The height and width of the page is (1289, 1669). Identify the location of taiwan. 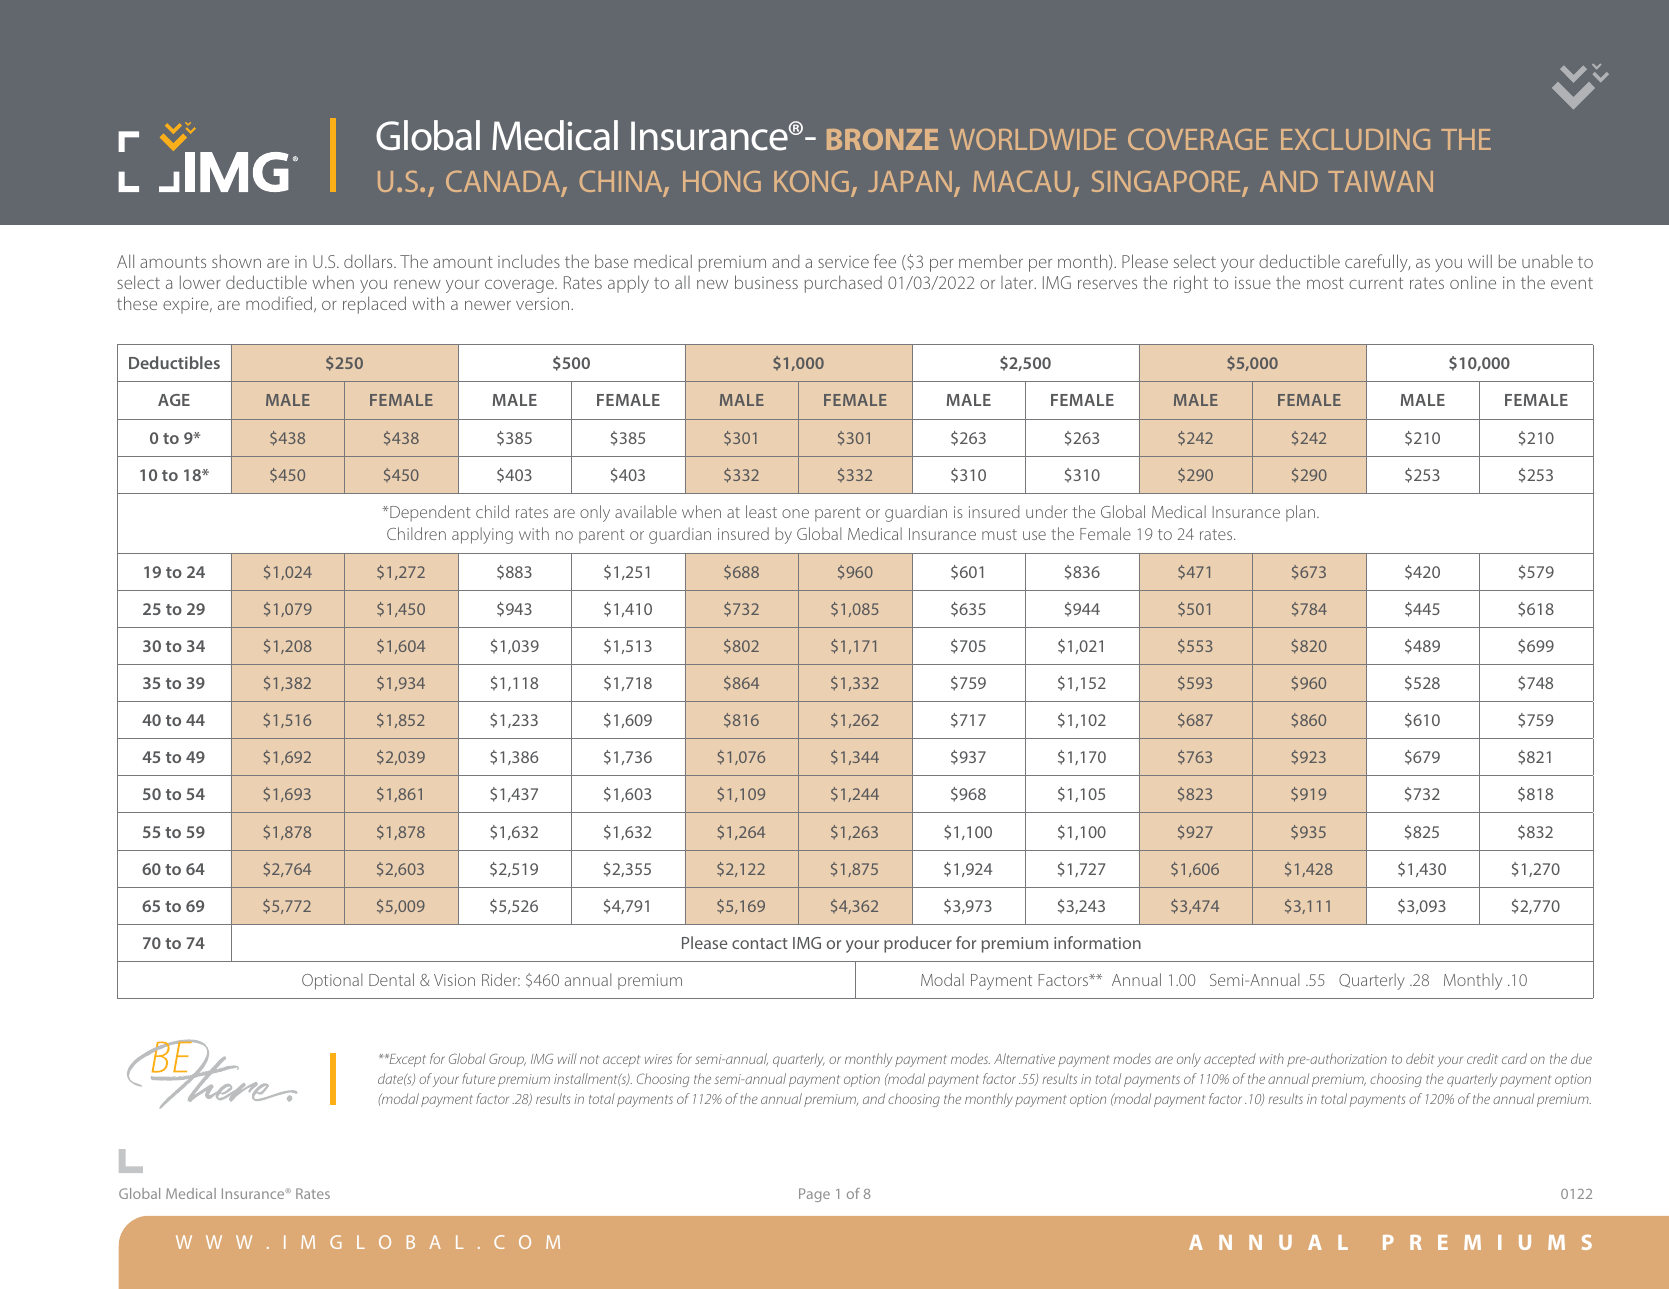
(1380, 181).
